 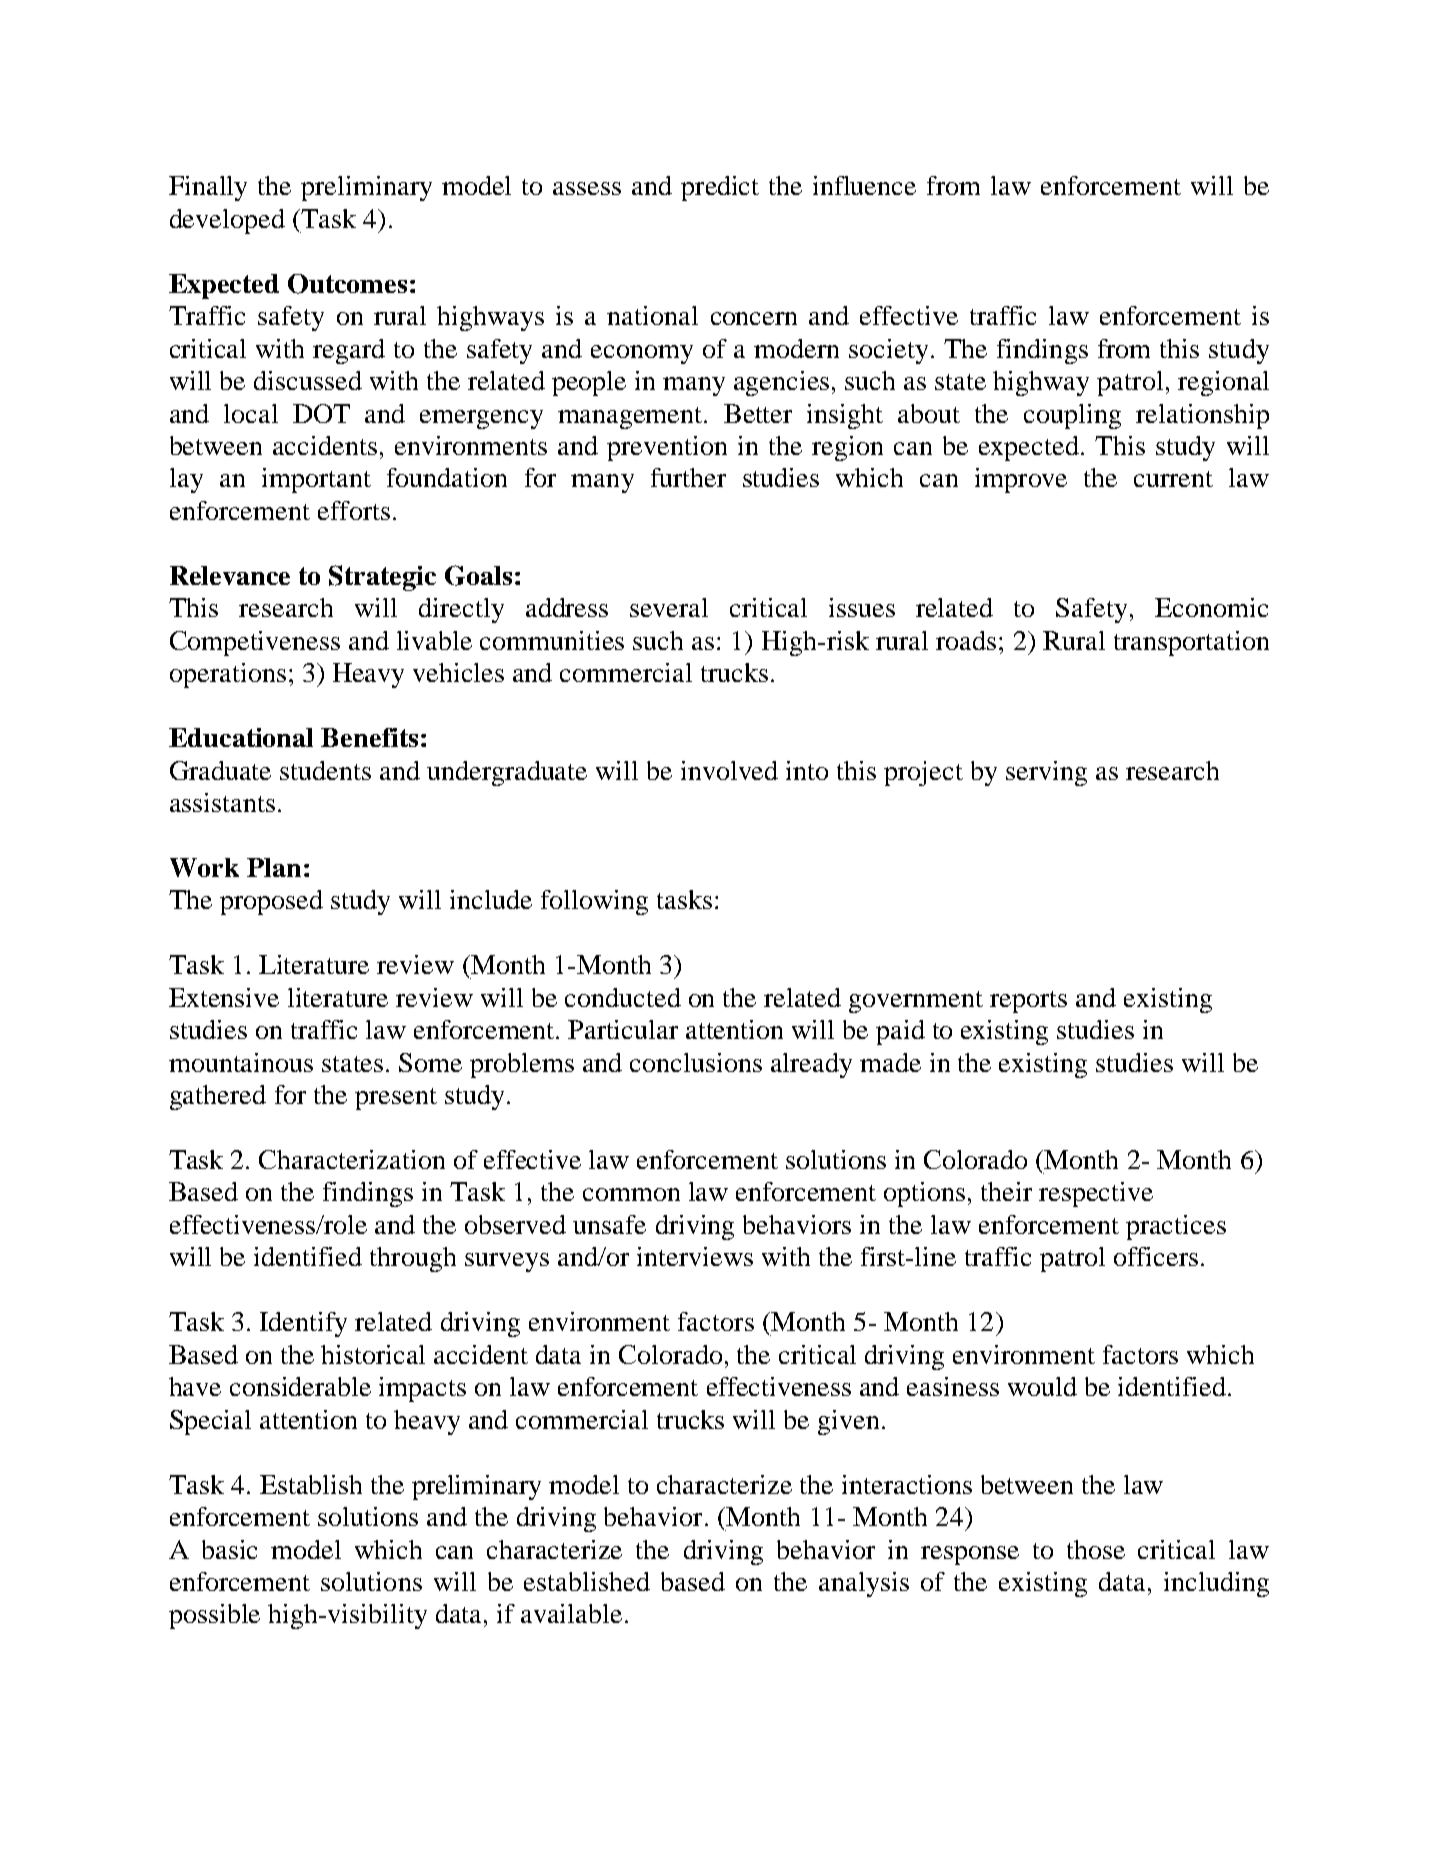 What do you see at coordinates (864, 185) in the image?
I see `influence` at bounding box center [864, 185].
